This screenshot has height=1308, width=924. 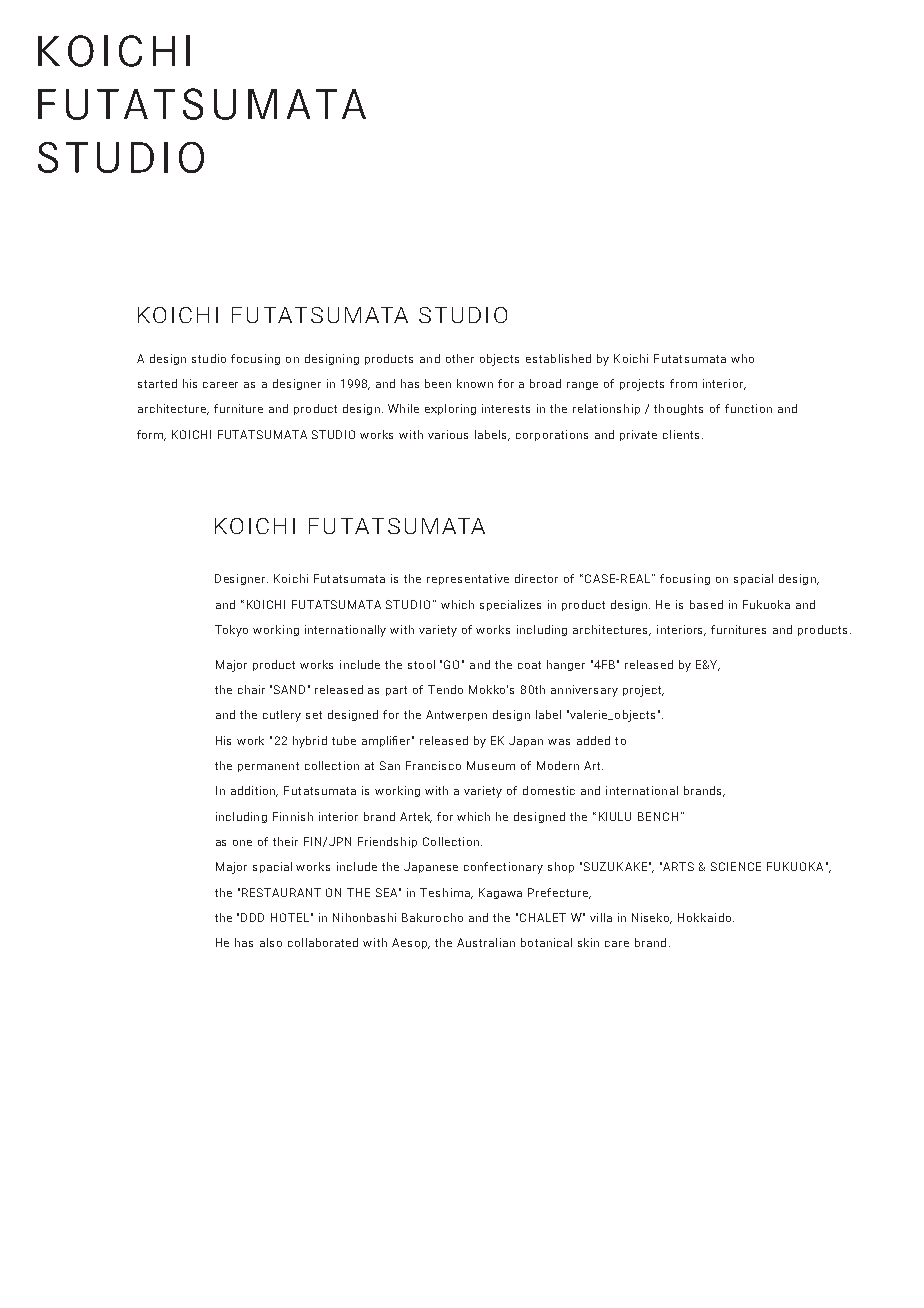 What do you see at coordinates (486, 942) in the screenshot?
I see `Australian` at bounding box center [486, 942].
